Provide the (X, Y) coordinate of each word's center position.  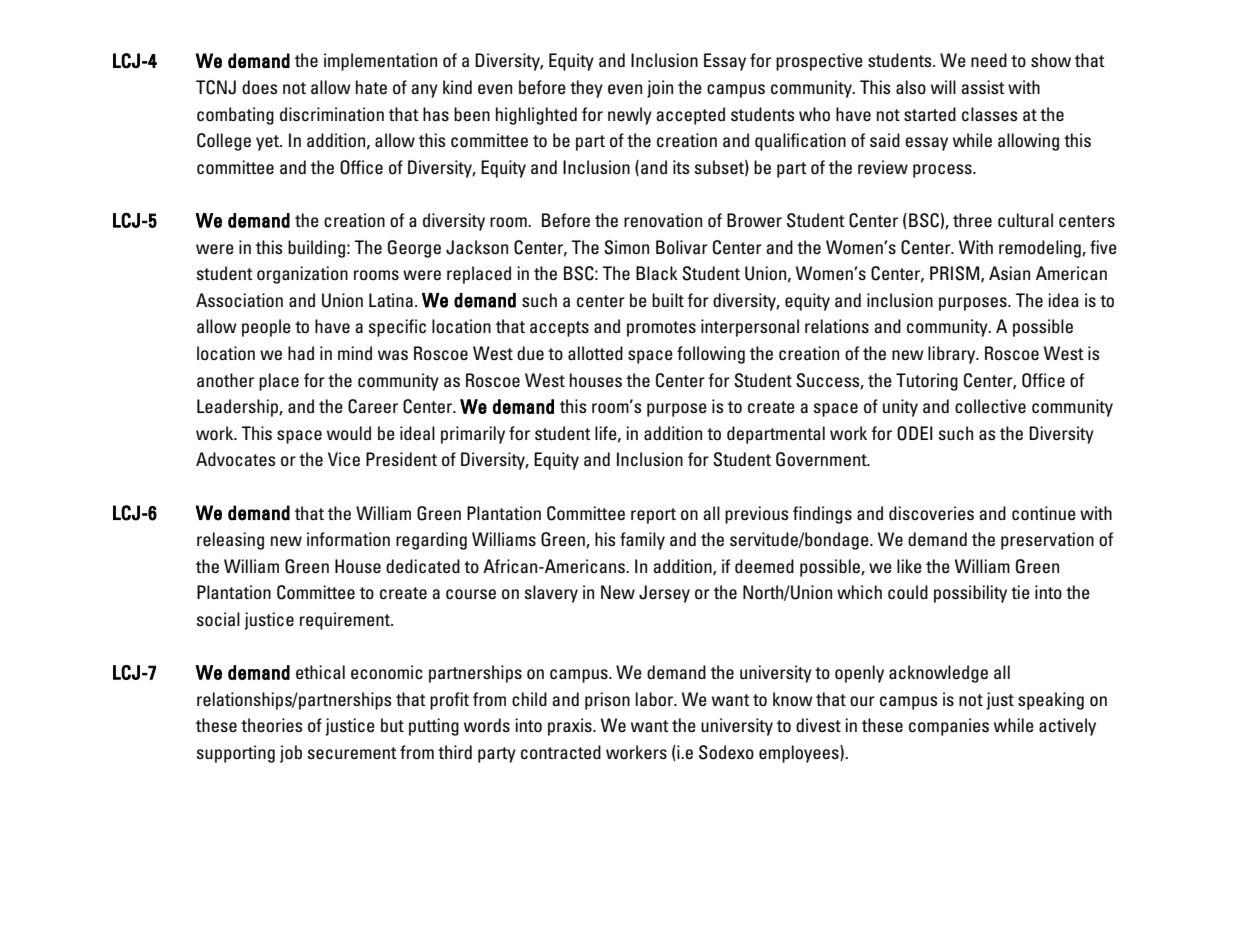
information (348, 539)
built (668, 300)
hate (371, 87)
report (653, 516)
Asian (1009, 273)
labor (656, 699)
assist (983, 87)
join (660, 89)
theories (271, 725)
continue (1044, 513)
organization (302, 275)
